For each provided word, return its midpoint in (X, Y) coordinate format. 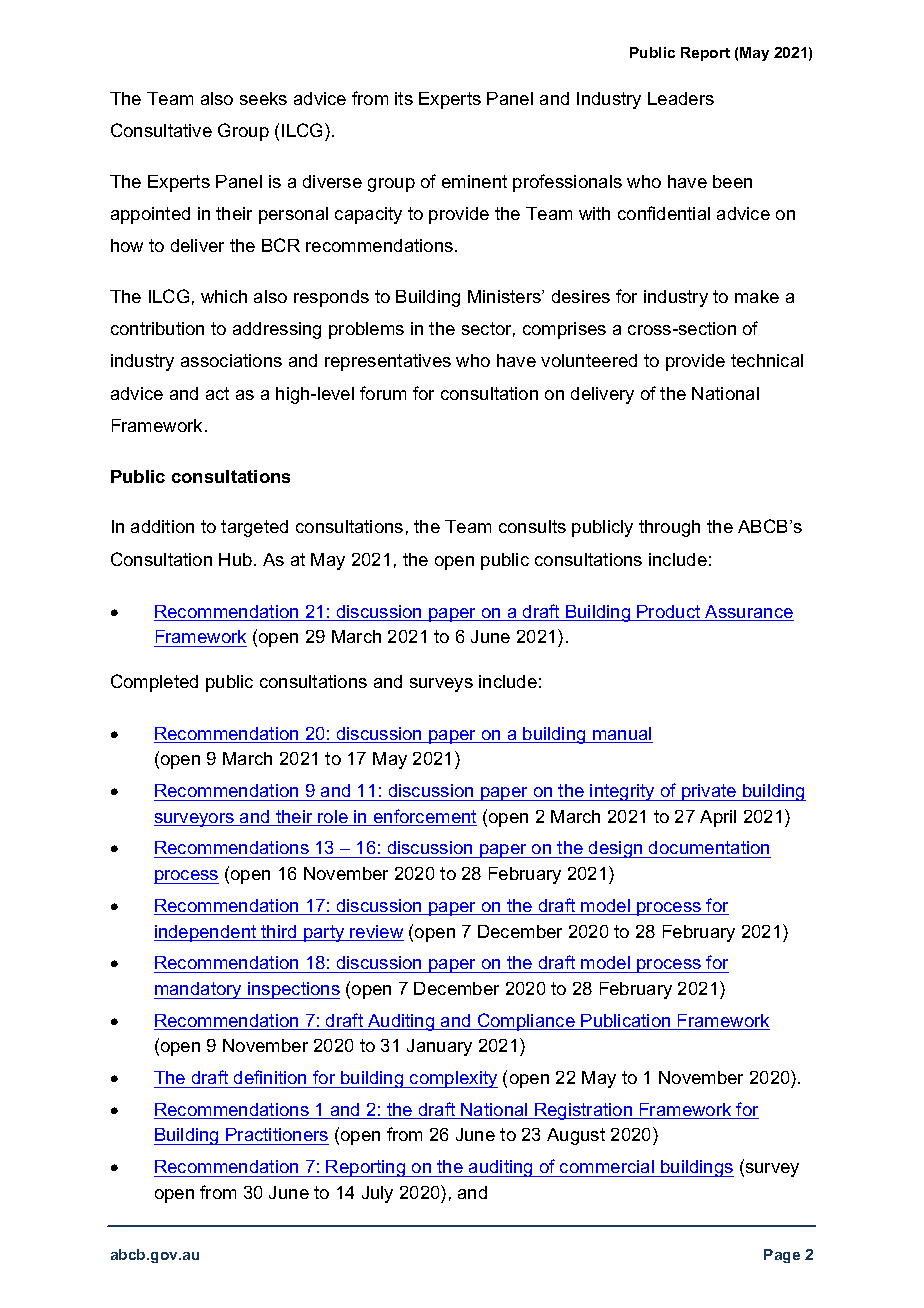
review (376, 933)
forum (383, 393)
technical (767, 360)
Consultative (161, 130)
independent (206, 933)
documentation (709, 849)
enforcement (424, 817)
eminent (474, 181)
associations (231, 360)
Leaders (681, 98)
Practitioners (277, 1134)
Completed (154, 683)
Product (669, 613)
